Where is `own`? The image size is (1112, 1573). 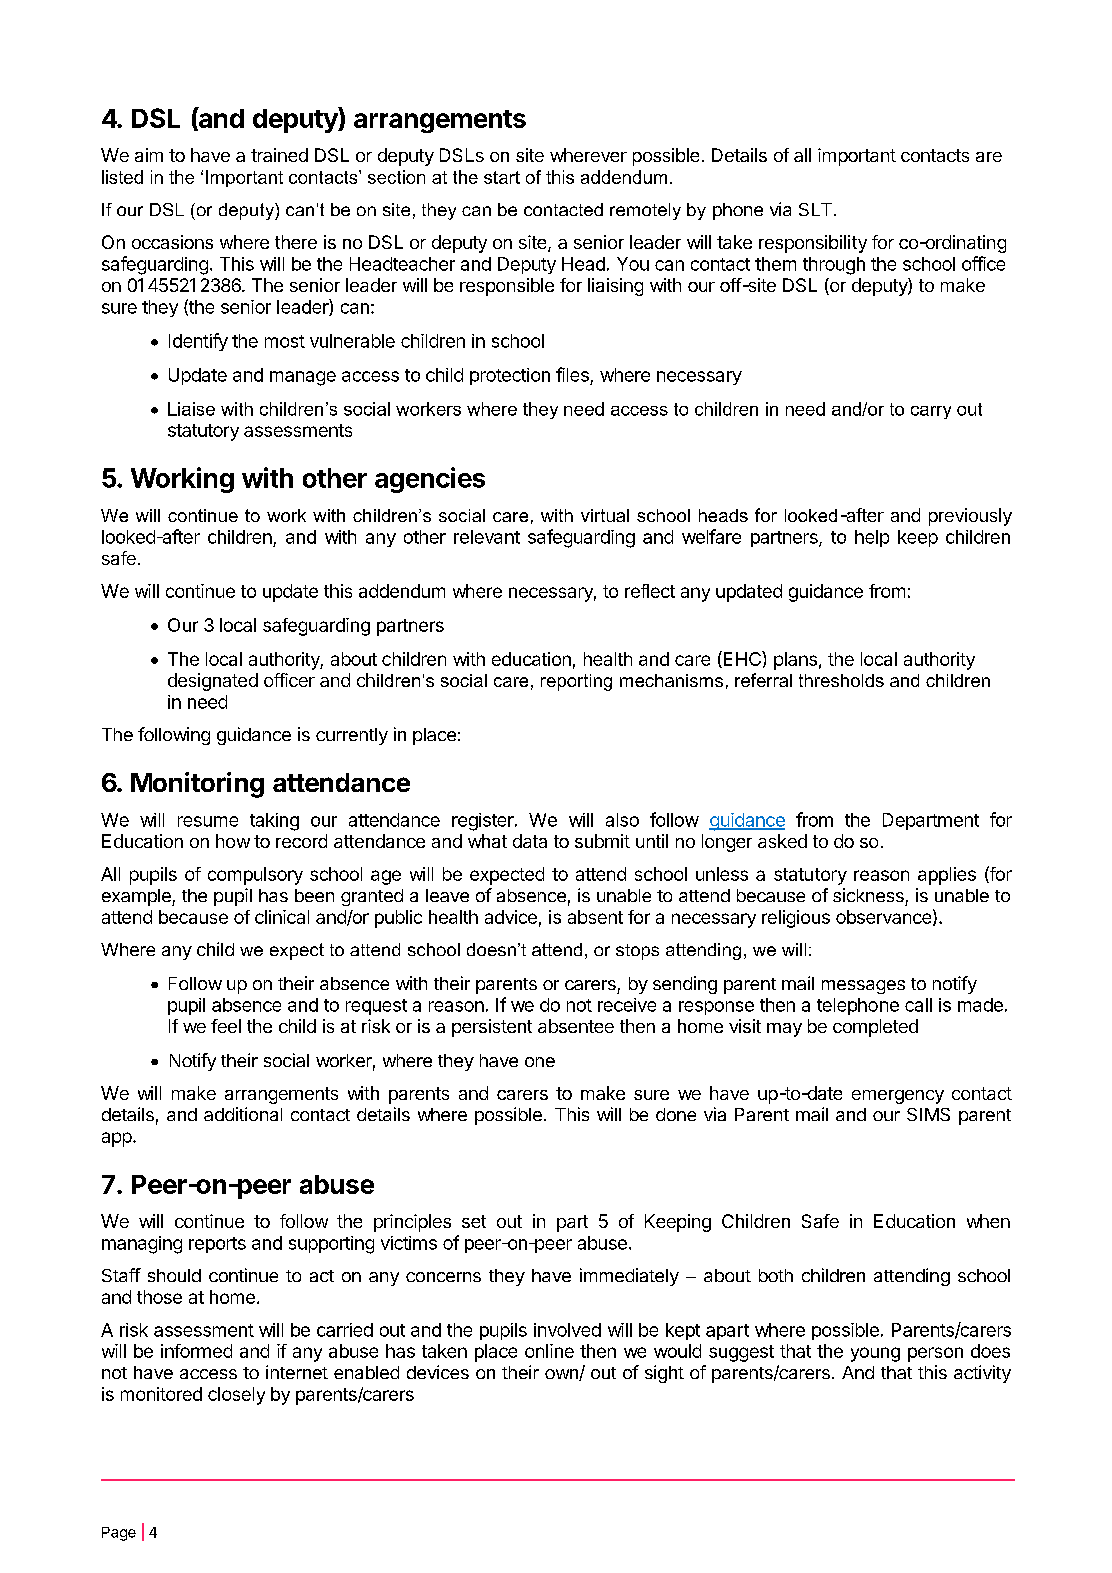 own is located at coordinates (562, 1375).
